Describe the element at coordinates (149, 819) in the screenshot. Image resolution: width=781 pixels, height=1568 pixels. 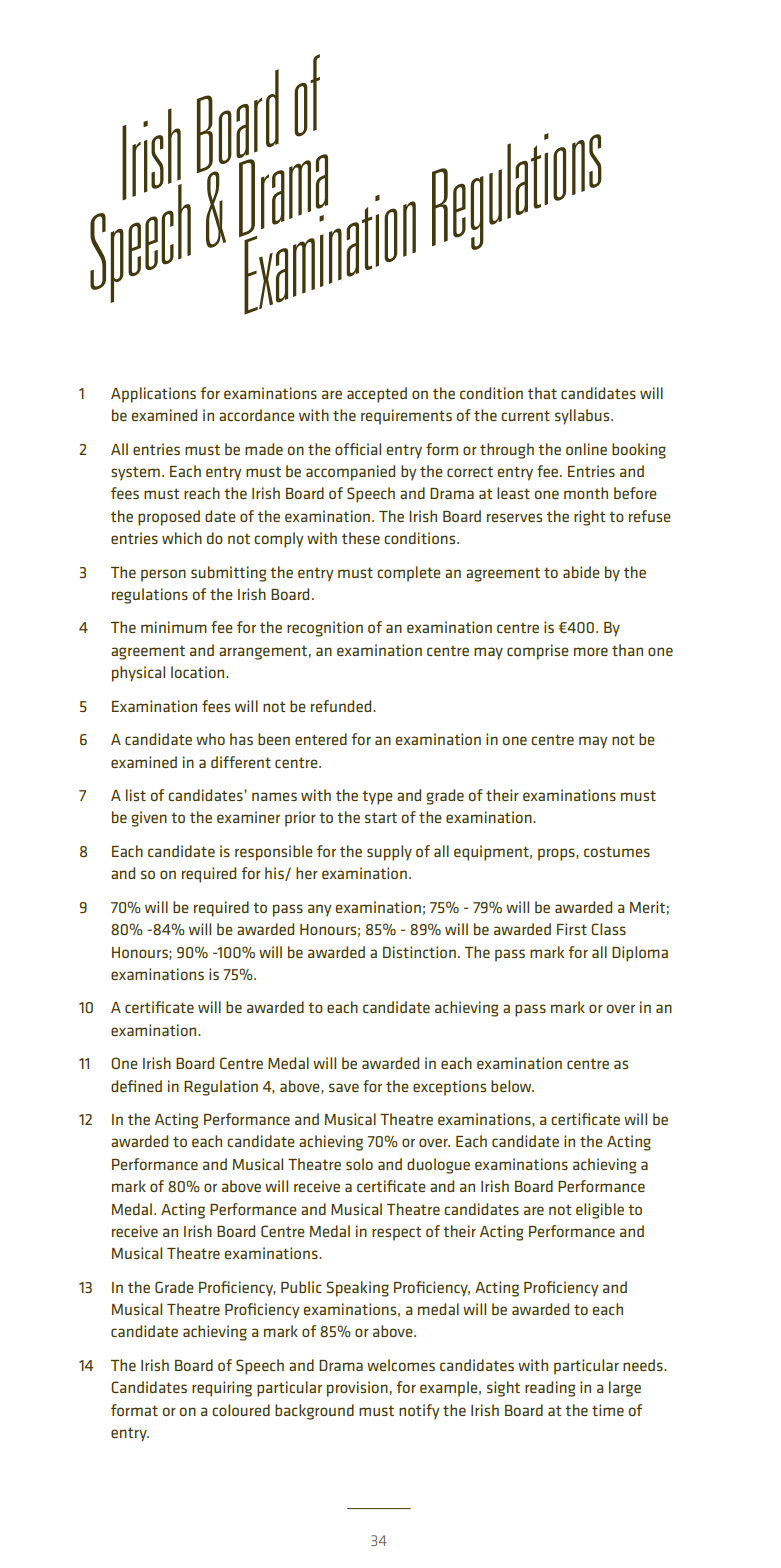
I see `given` at that location.
